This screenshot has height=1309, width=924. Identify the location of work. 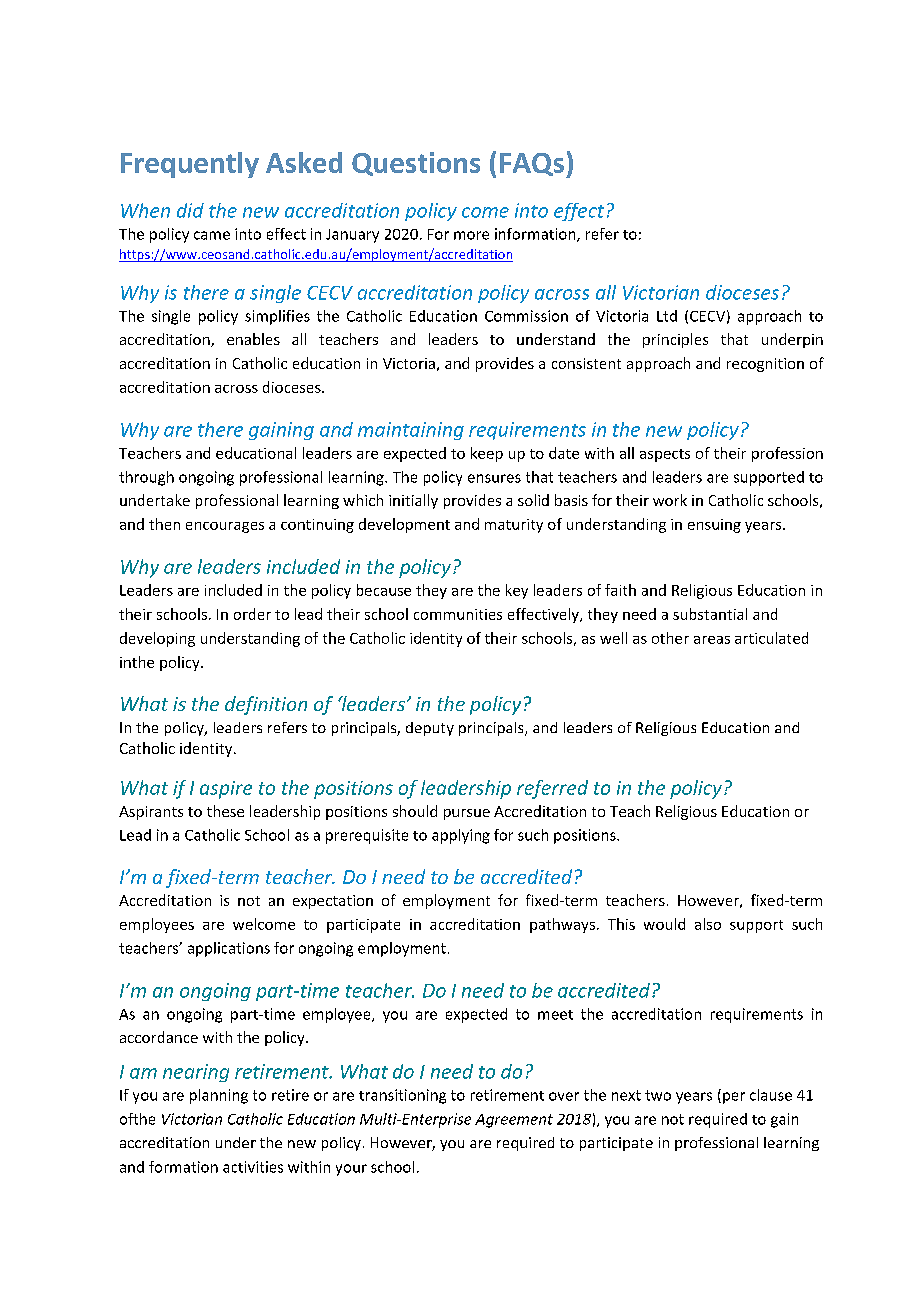
(670, 500).
